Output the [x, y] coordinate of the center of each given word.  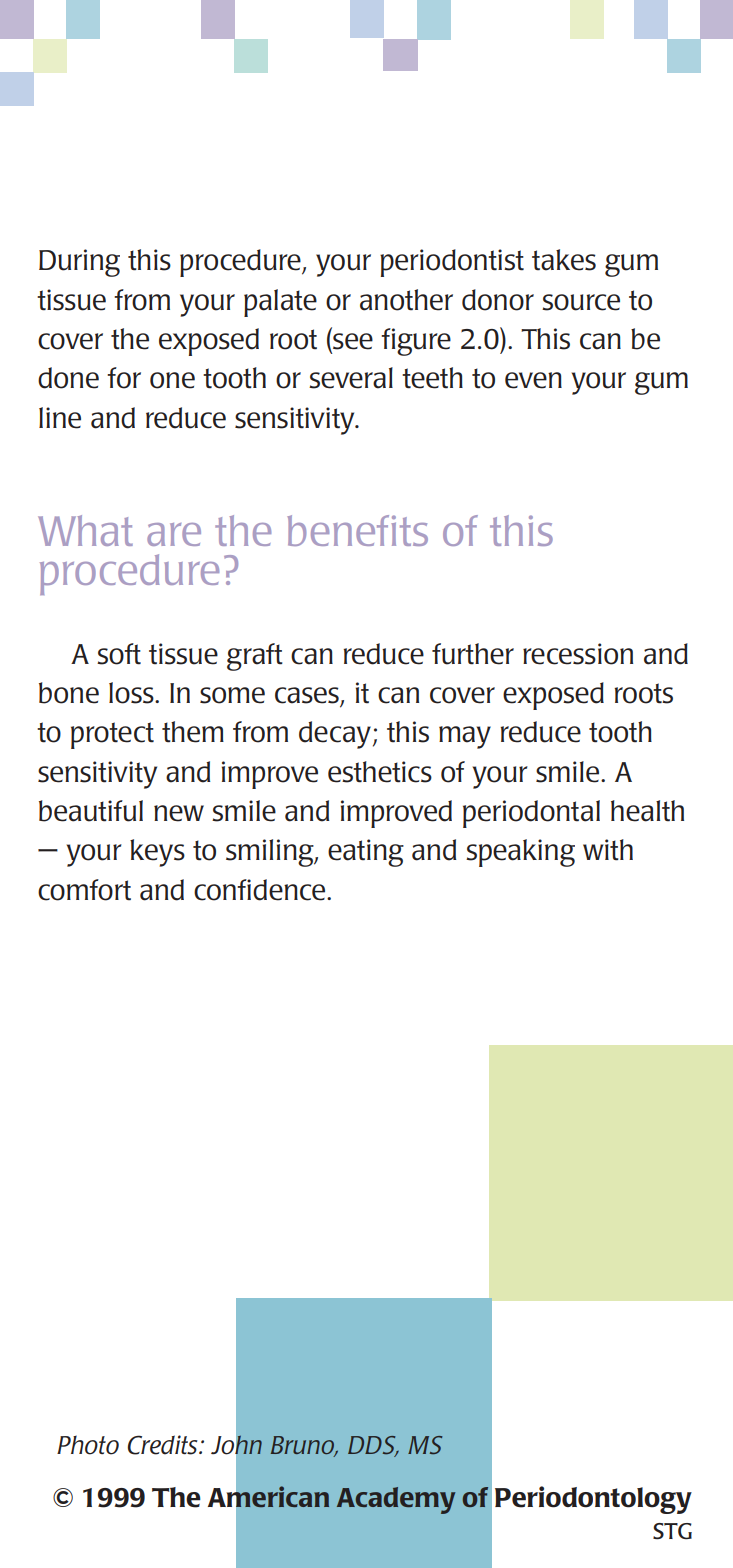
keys [157, 853]
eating [366, 853]
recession [578, 654]
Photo [88, 1445]
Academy [396, 1500]
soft [119, 654]
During [79, 263]
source [581, 302]
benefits [357, 530]
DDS [373, 1446]
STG [672, 1531]
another [406, 300]
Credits [164, 1445]
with [608, 850]
